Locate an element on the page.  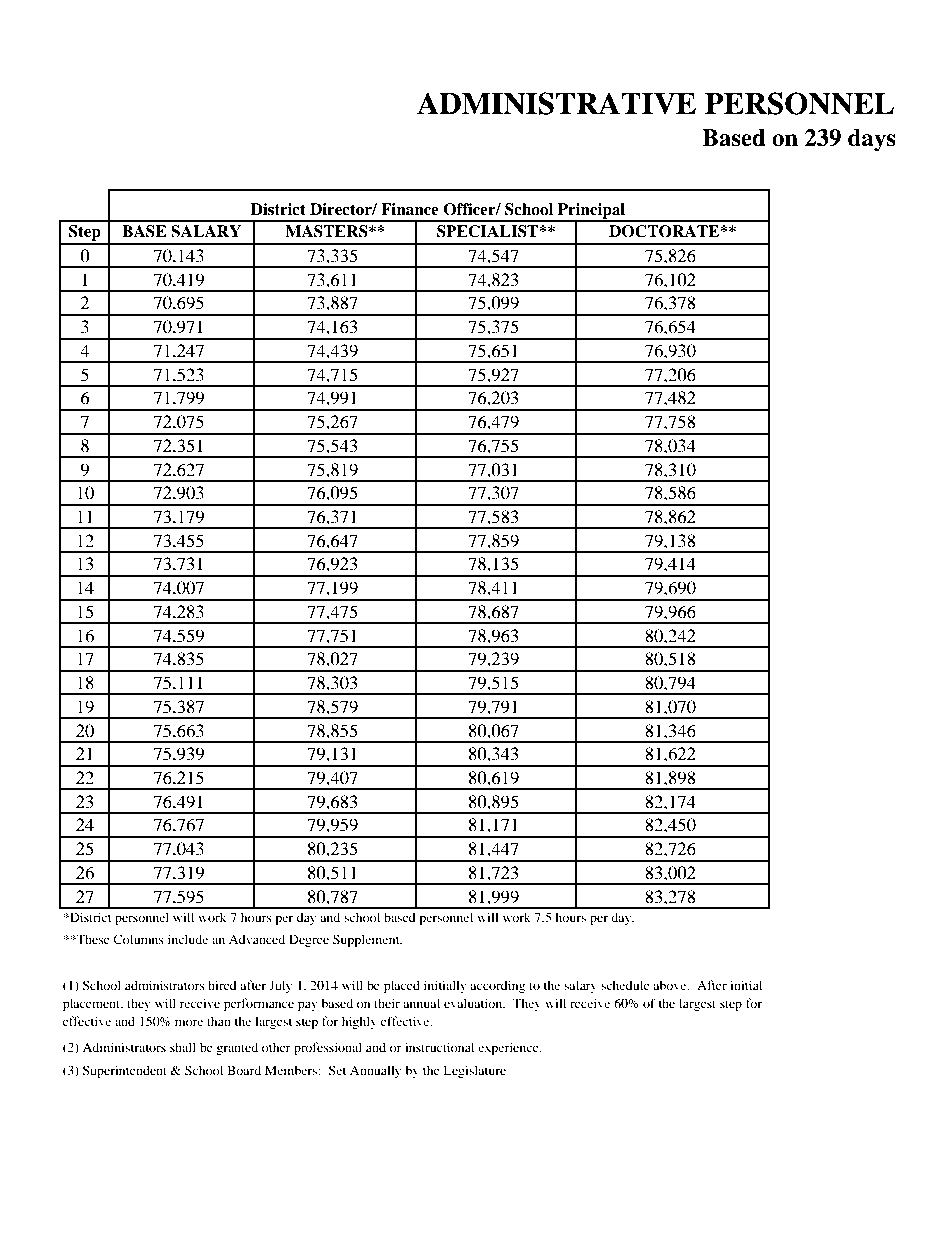
Finance is located at coordinates (410, 209).
